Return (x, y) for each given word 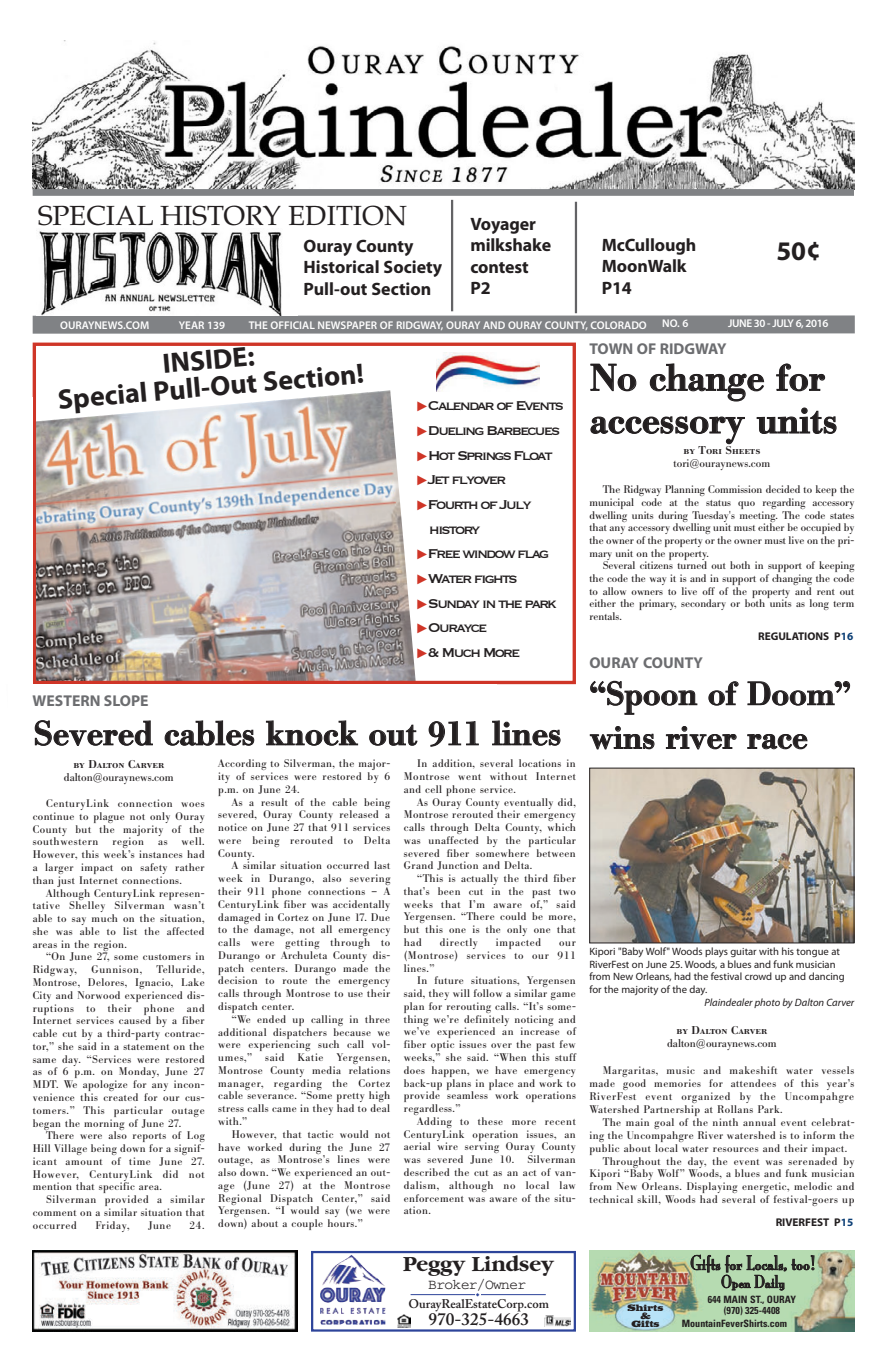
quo (746, 505)
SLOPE (126, 700)
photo (767, 1003)
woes (193, 804)
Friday (112, 1226)
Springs (484, 455)
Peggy (434, 1266)
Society (413, 268)
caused (135, 1019)
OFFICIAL (293, 325)
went (469, 777)
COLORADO (618, 325)
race (777, 742)
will (461, 993)
